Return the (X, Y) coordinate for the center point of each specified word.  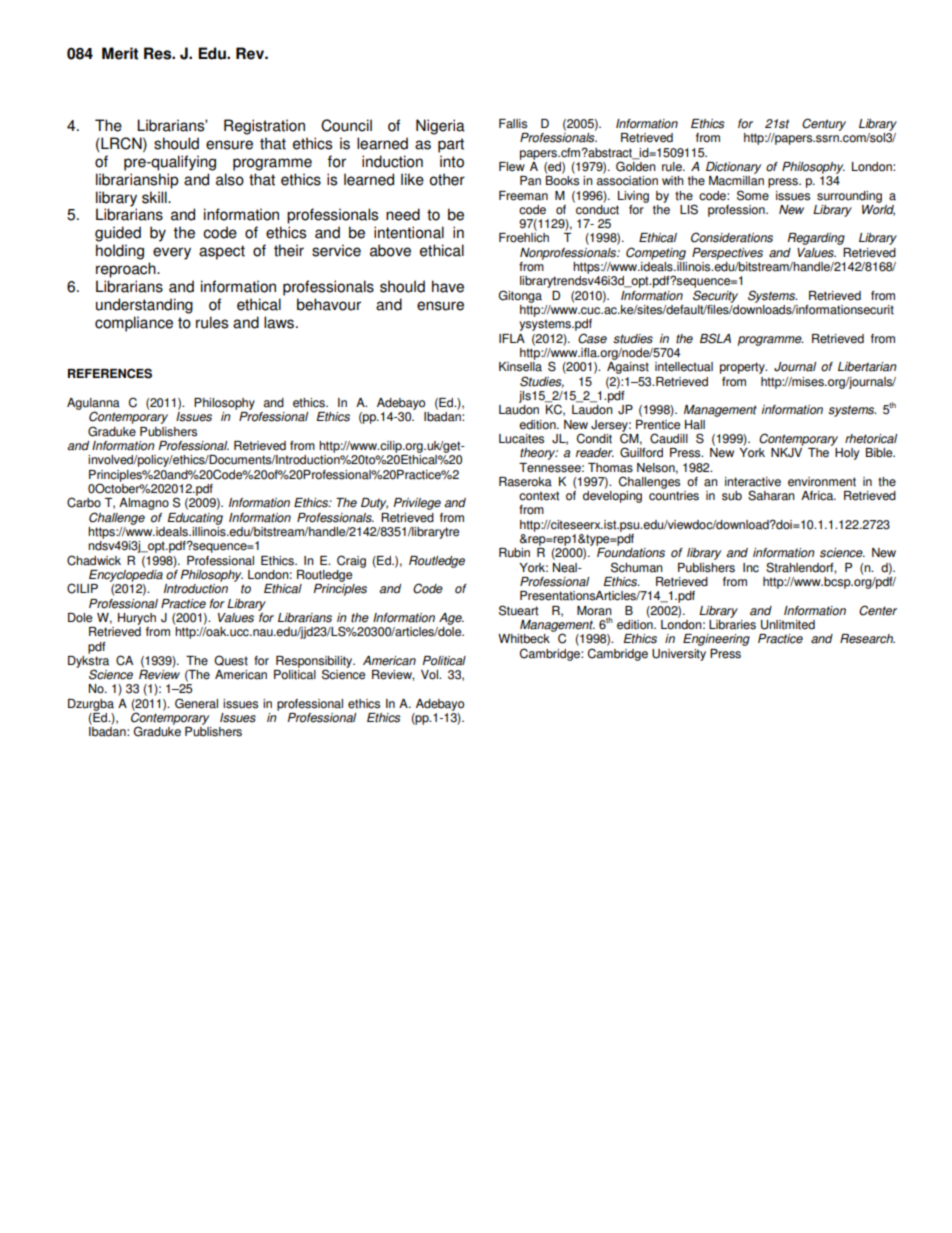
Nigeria (440, 127)
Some (753, 195)
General (196, 703)
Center (878, 610)
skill (155, 197)
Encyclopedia (126, 574)
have (448, 286)
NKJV (786, 453)
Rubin (514, 553)
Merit (120, 53)
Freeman (523, 196)
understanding (144, 306)
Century (824, 124)
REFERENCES (110, 373)
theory (539, 454)
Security (715, 296)
